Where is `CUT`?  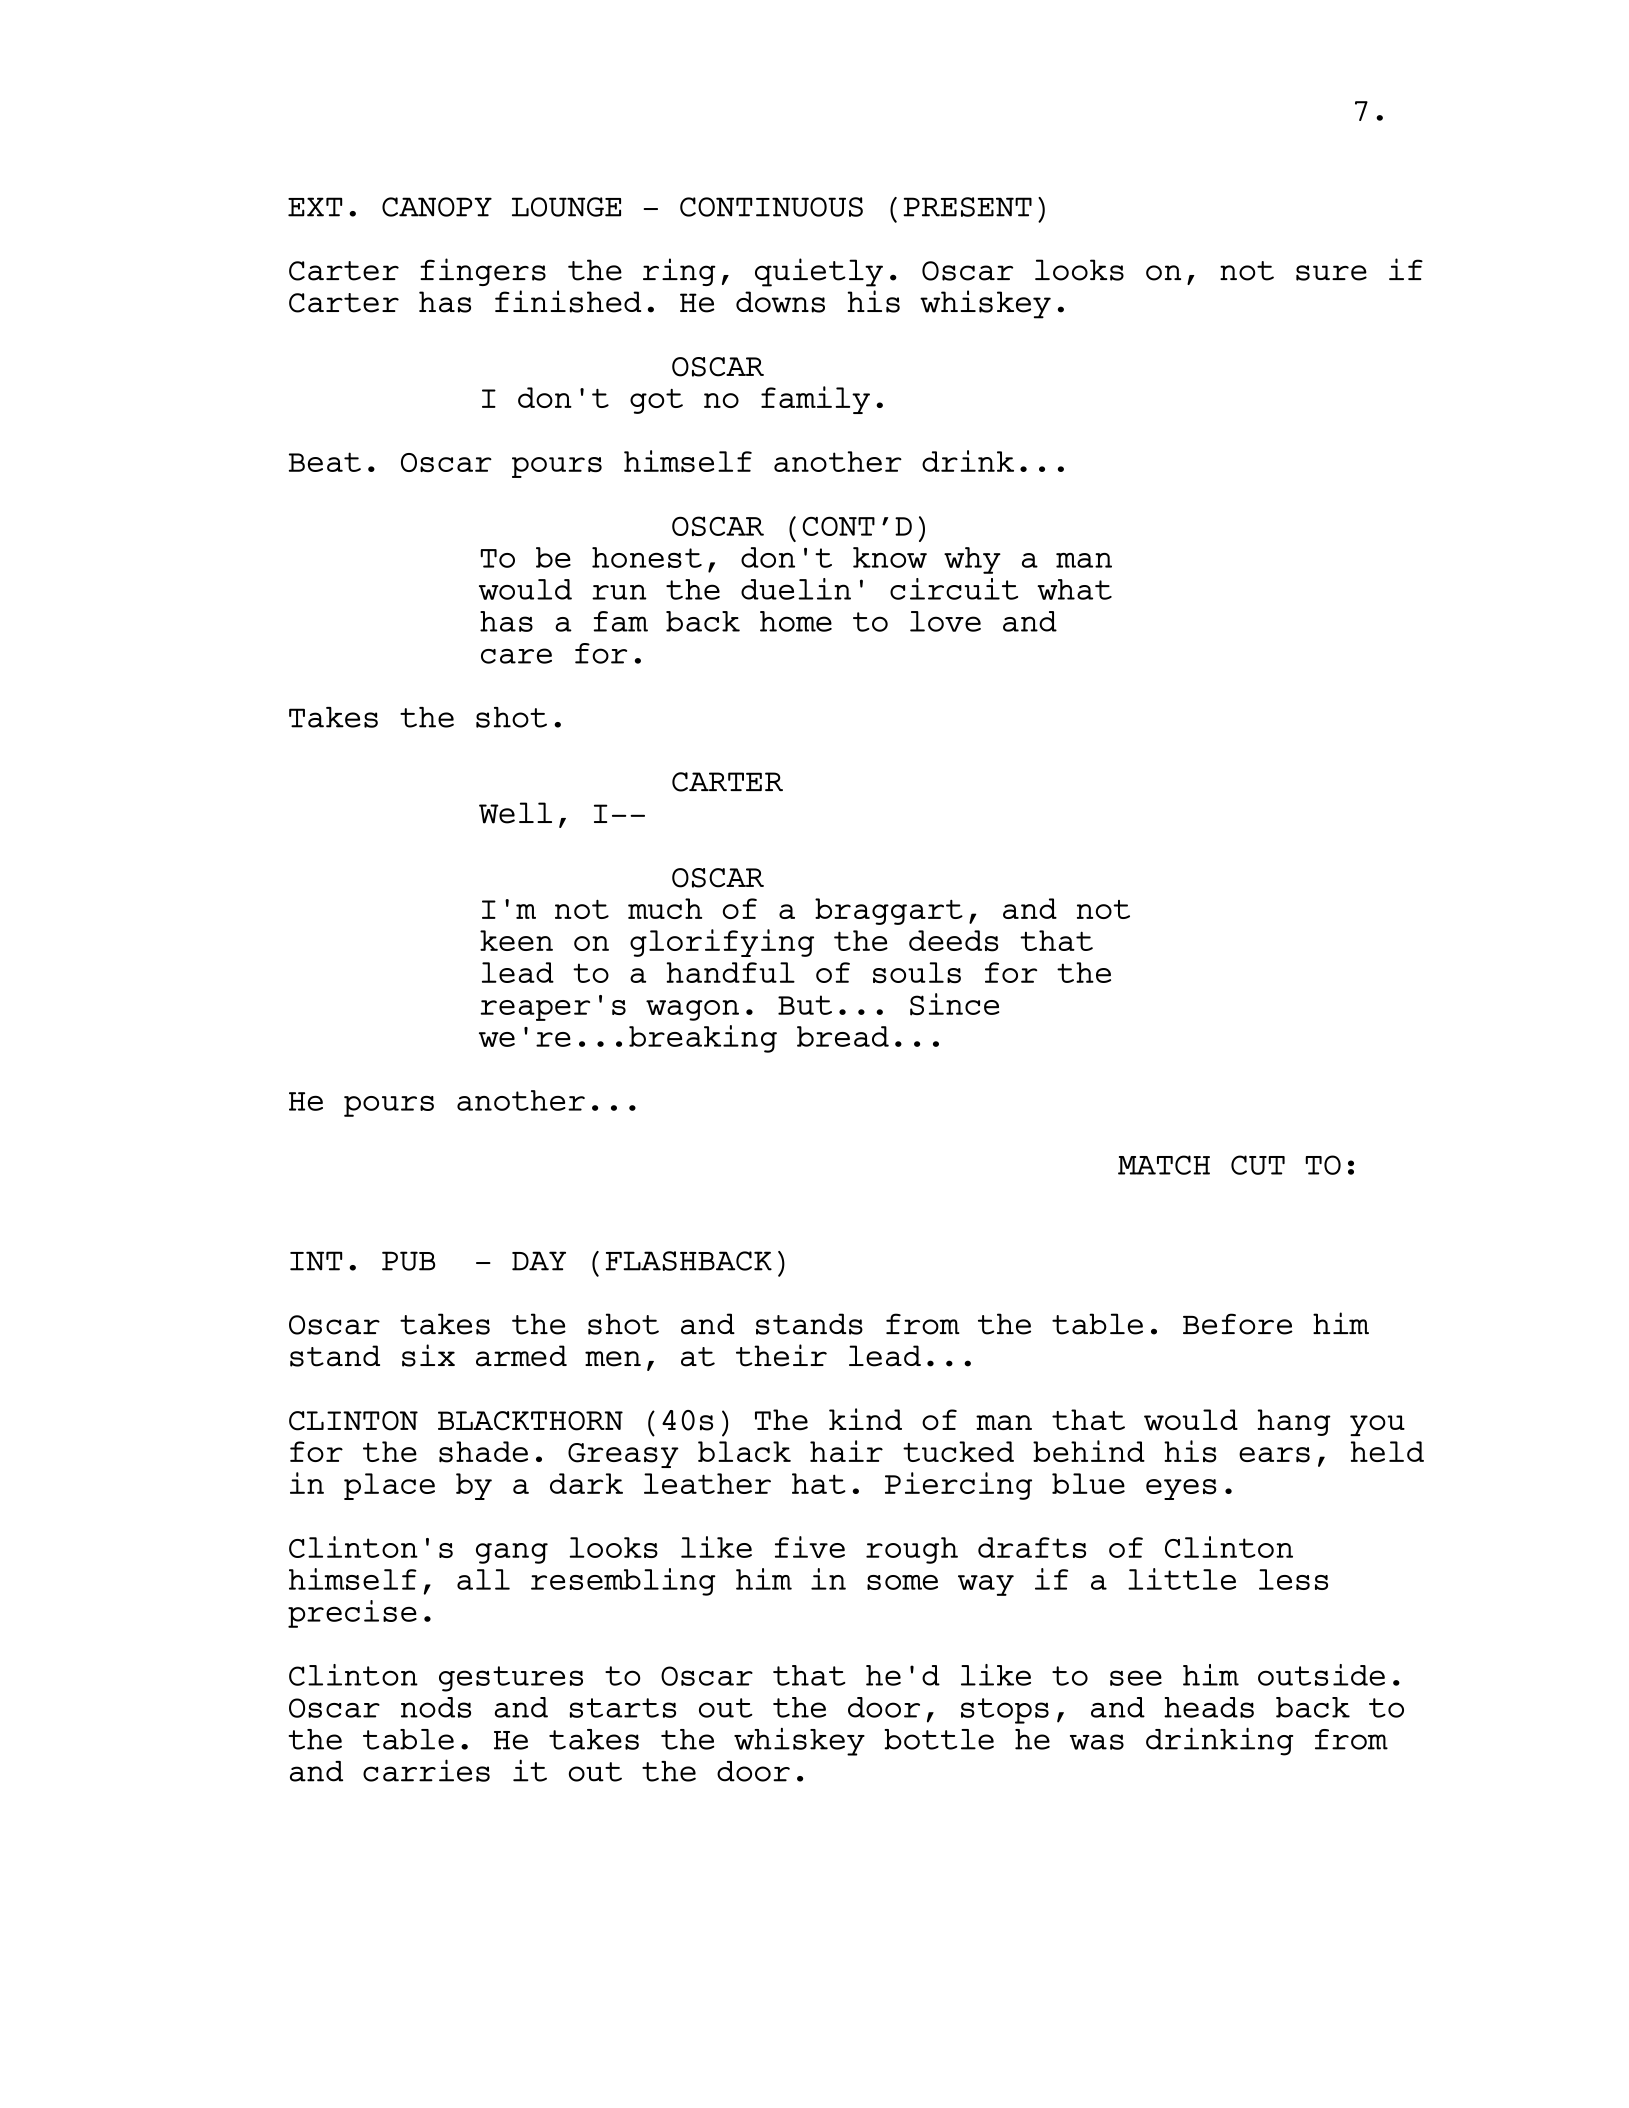 CUT is located at coordinates (1258, 1165).
